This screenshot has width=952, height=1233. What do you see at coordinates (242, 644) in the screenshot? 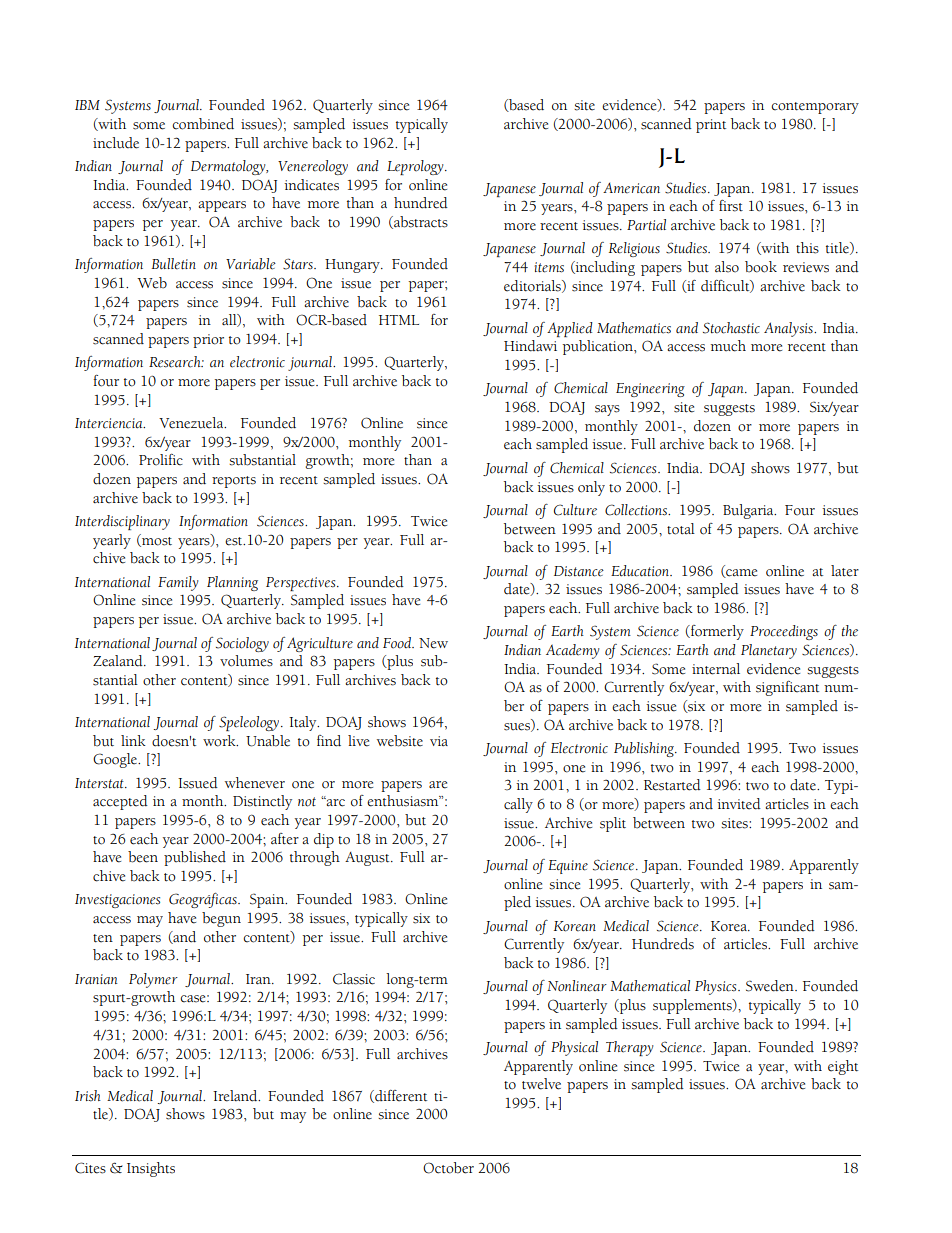
I see `Sociology` at bounding box center [242, 644].
